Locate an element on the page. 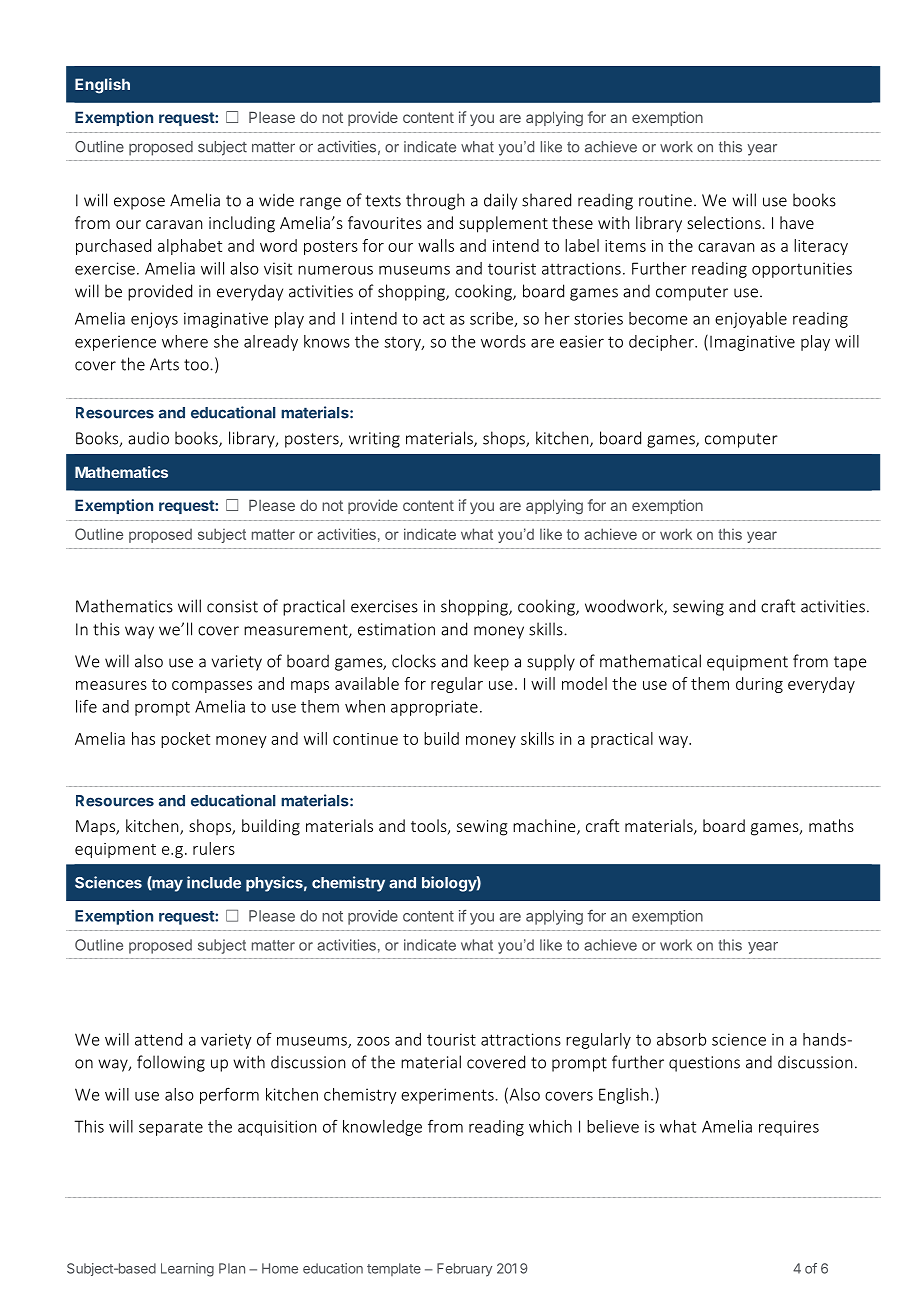  requires is located at coordinates (789, 1128).
